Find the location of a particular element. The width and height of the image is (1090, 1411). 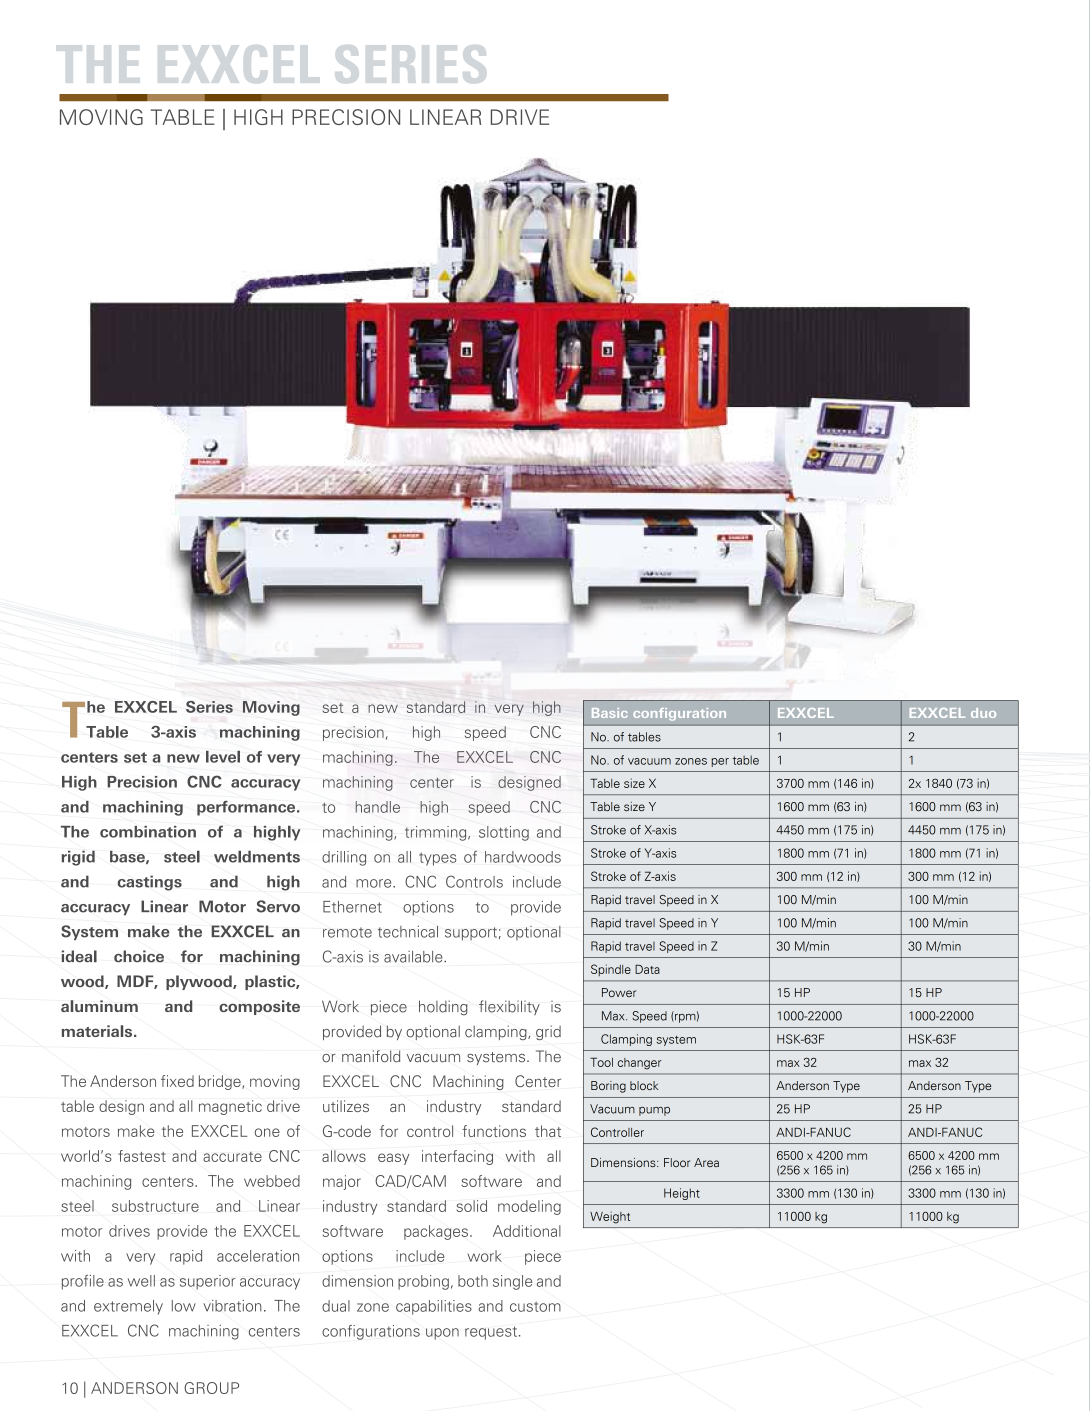

modeling is located at coordinates (529, 1207).
